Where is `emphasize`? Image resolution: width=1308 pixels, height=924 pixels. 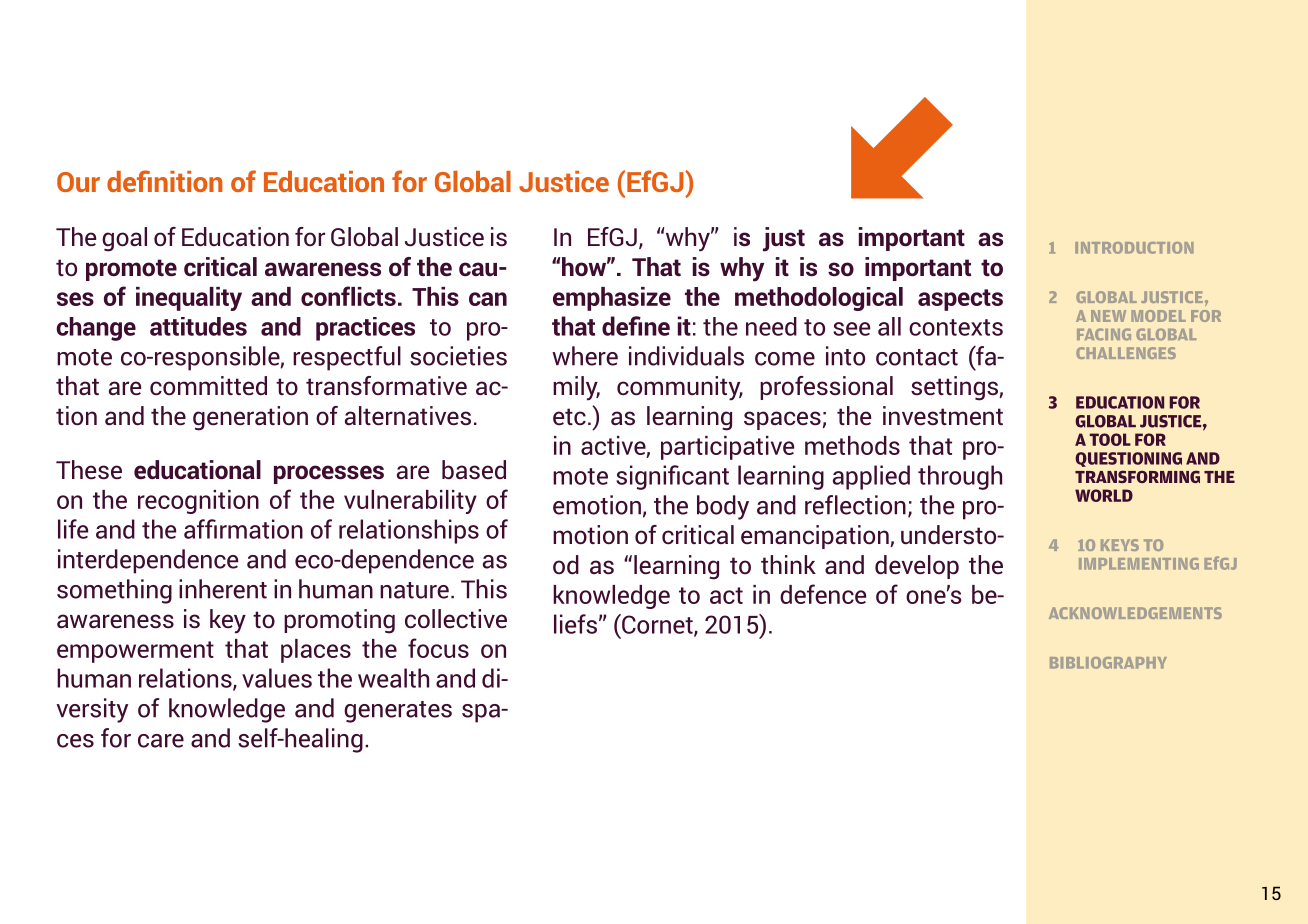
emphasize is located at coordinates (612, 299).
